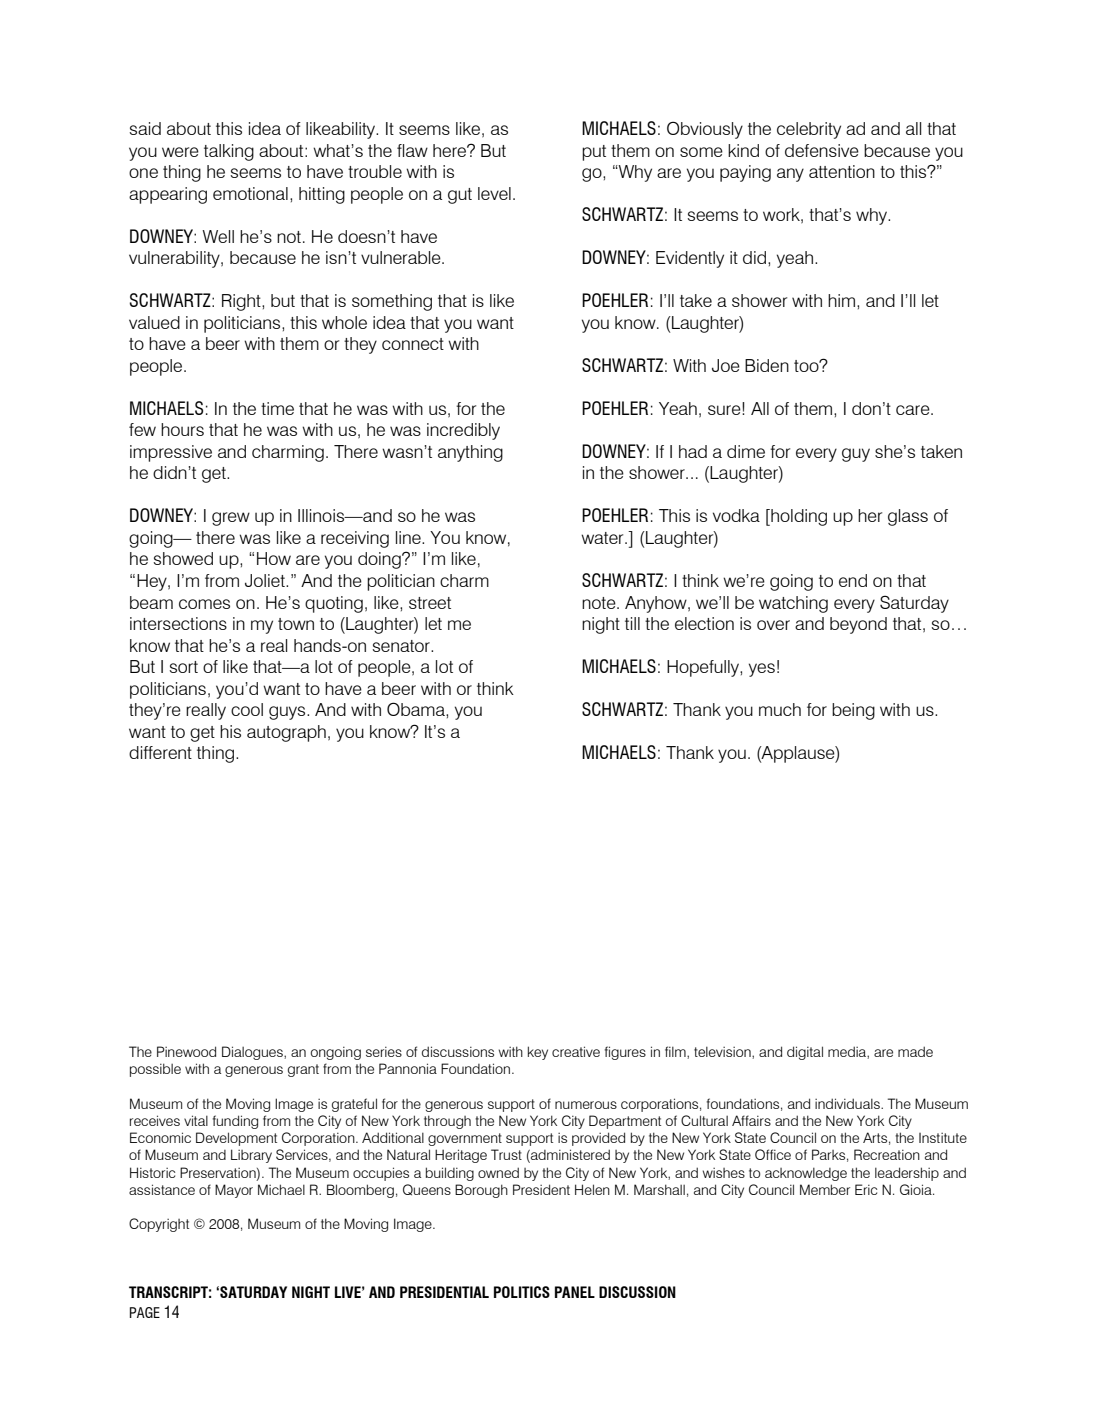 The height and width of the page is (1422, 1099). I want to click on put, so click(594, 153).
